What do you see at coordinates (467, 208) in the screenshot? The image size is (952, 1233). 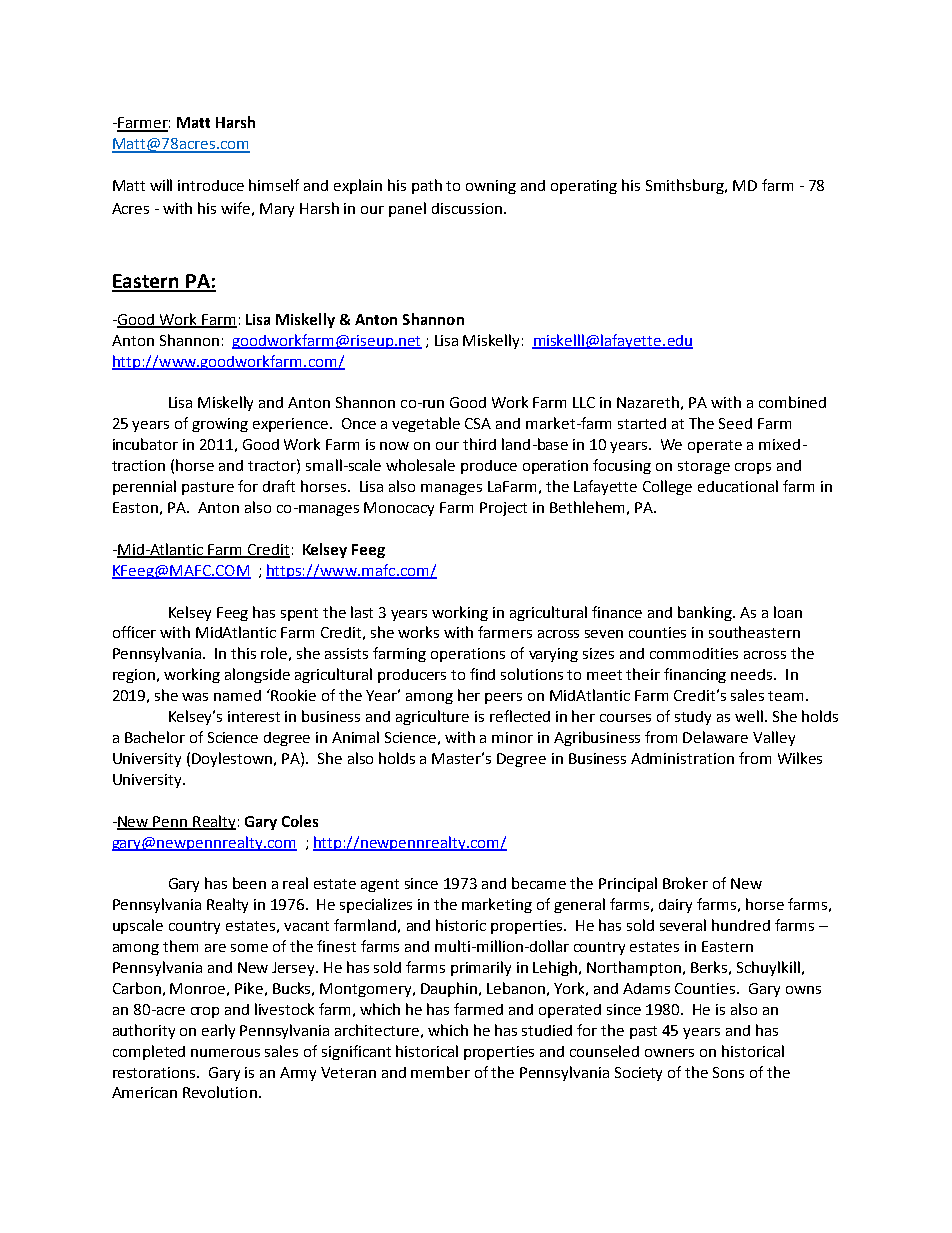 I see `discussion` at bounding box center [467, 208].
